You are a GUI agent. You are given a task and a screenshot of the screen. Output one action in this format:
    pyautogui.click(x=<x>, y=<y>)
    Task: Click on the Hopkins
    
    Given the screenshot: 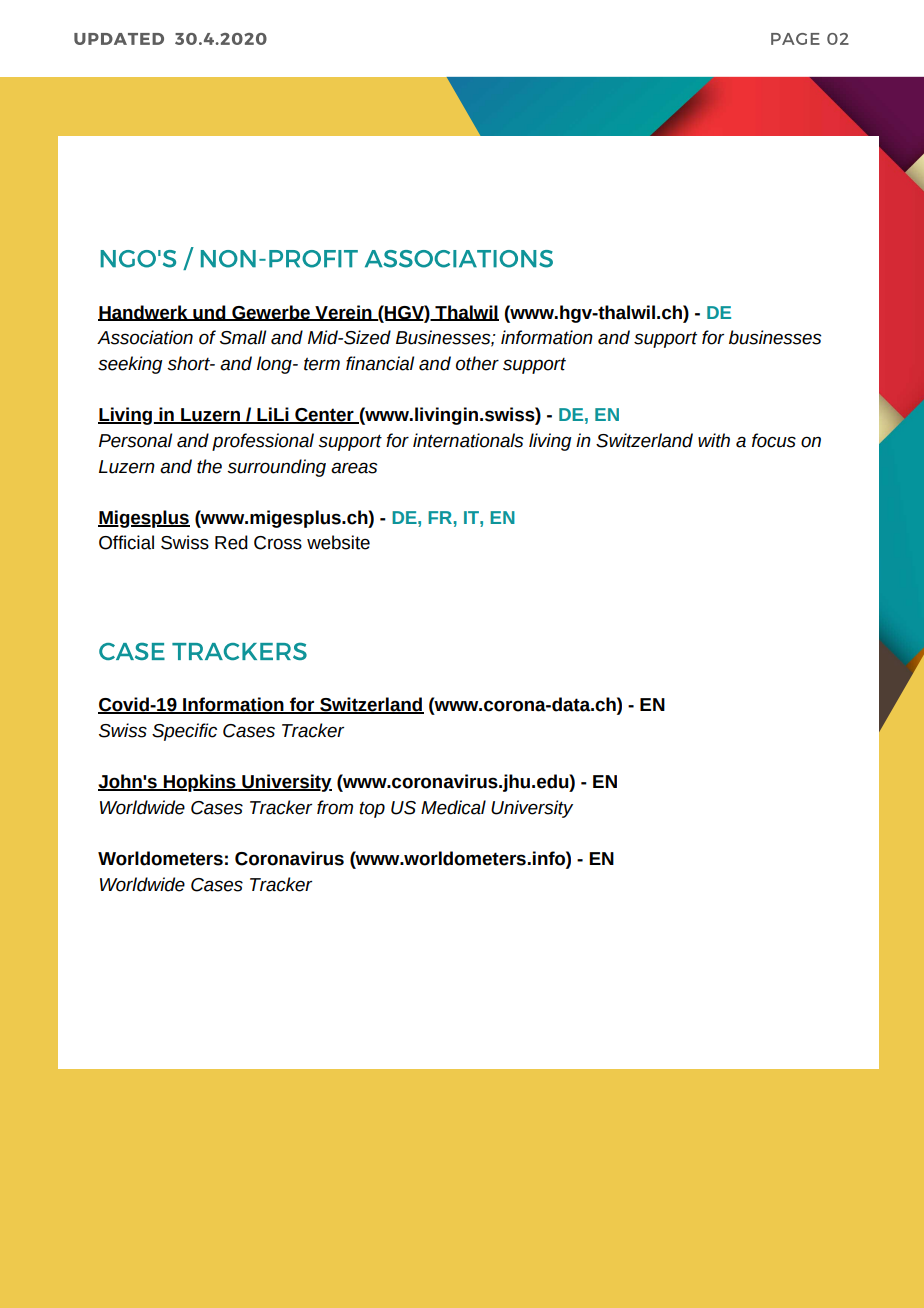 What is the action you would take?
    pyautogui.click(x=200, y=783)
